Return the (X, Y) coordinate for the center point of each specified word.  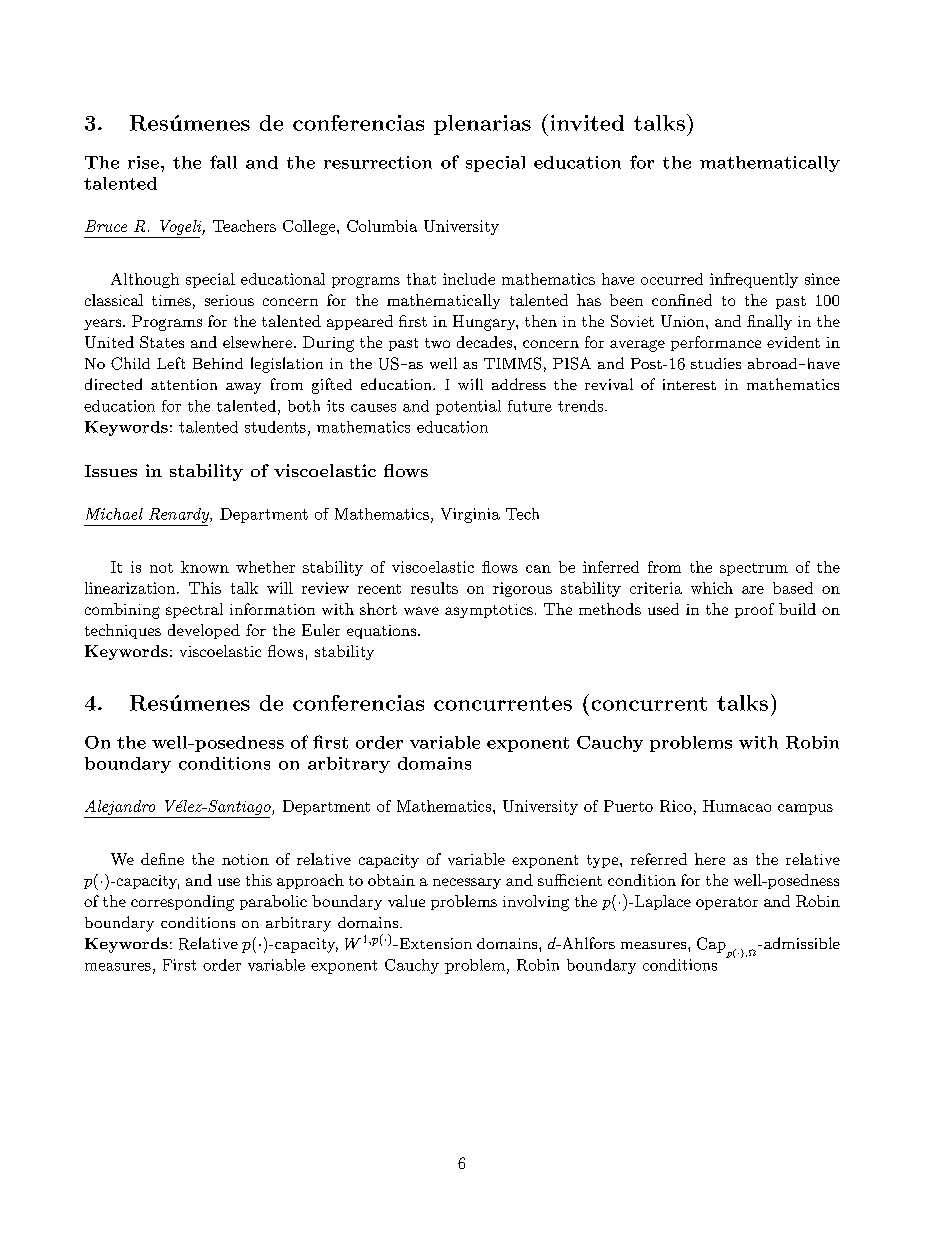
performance (716, 343)
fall (223, 162)
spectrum (754, 569)
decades (484, 342)
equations (381, 632)
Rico (676, 806)
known (205, 567)
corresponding (182, 903)
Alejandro (121, 809)
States (162, 342)
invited (587, 123)
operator (727, 903)
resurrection (378, 162)
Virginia (470, 515)
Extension (434, 943)
